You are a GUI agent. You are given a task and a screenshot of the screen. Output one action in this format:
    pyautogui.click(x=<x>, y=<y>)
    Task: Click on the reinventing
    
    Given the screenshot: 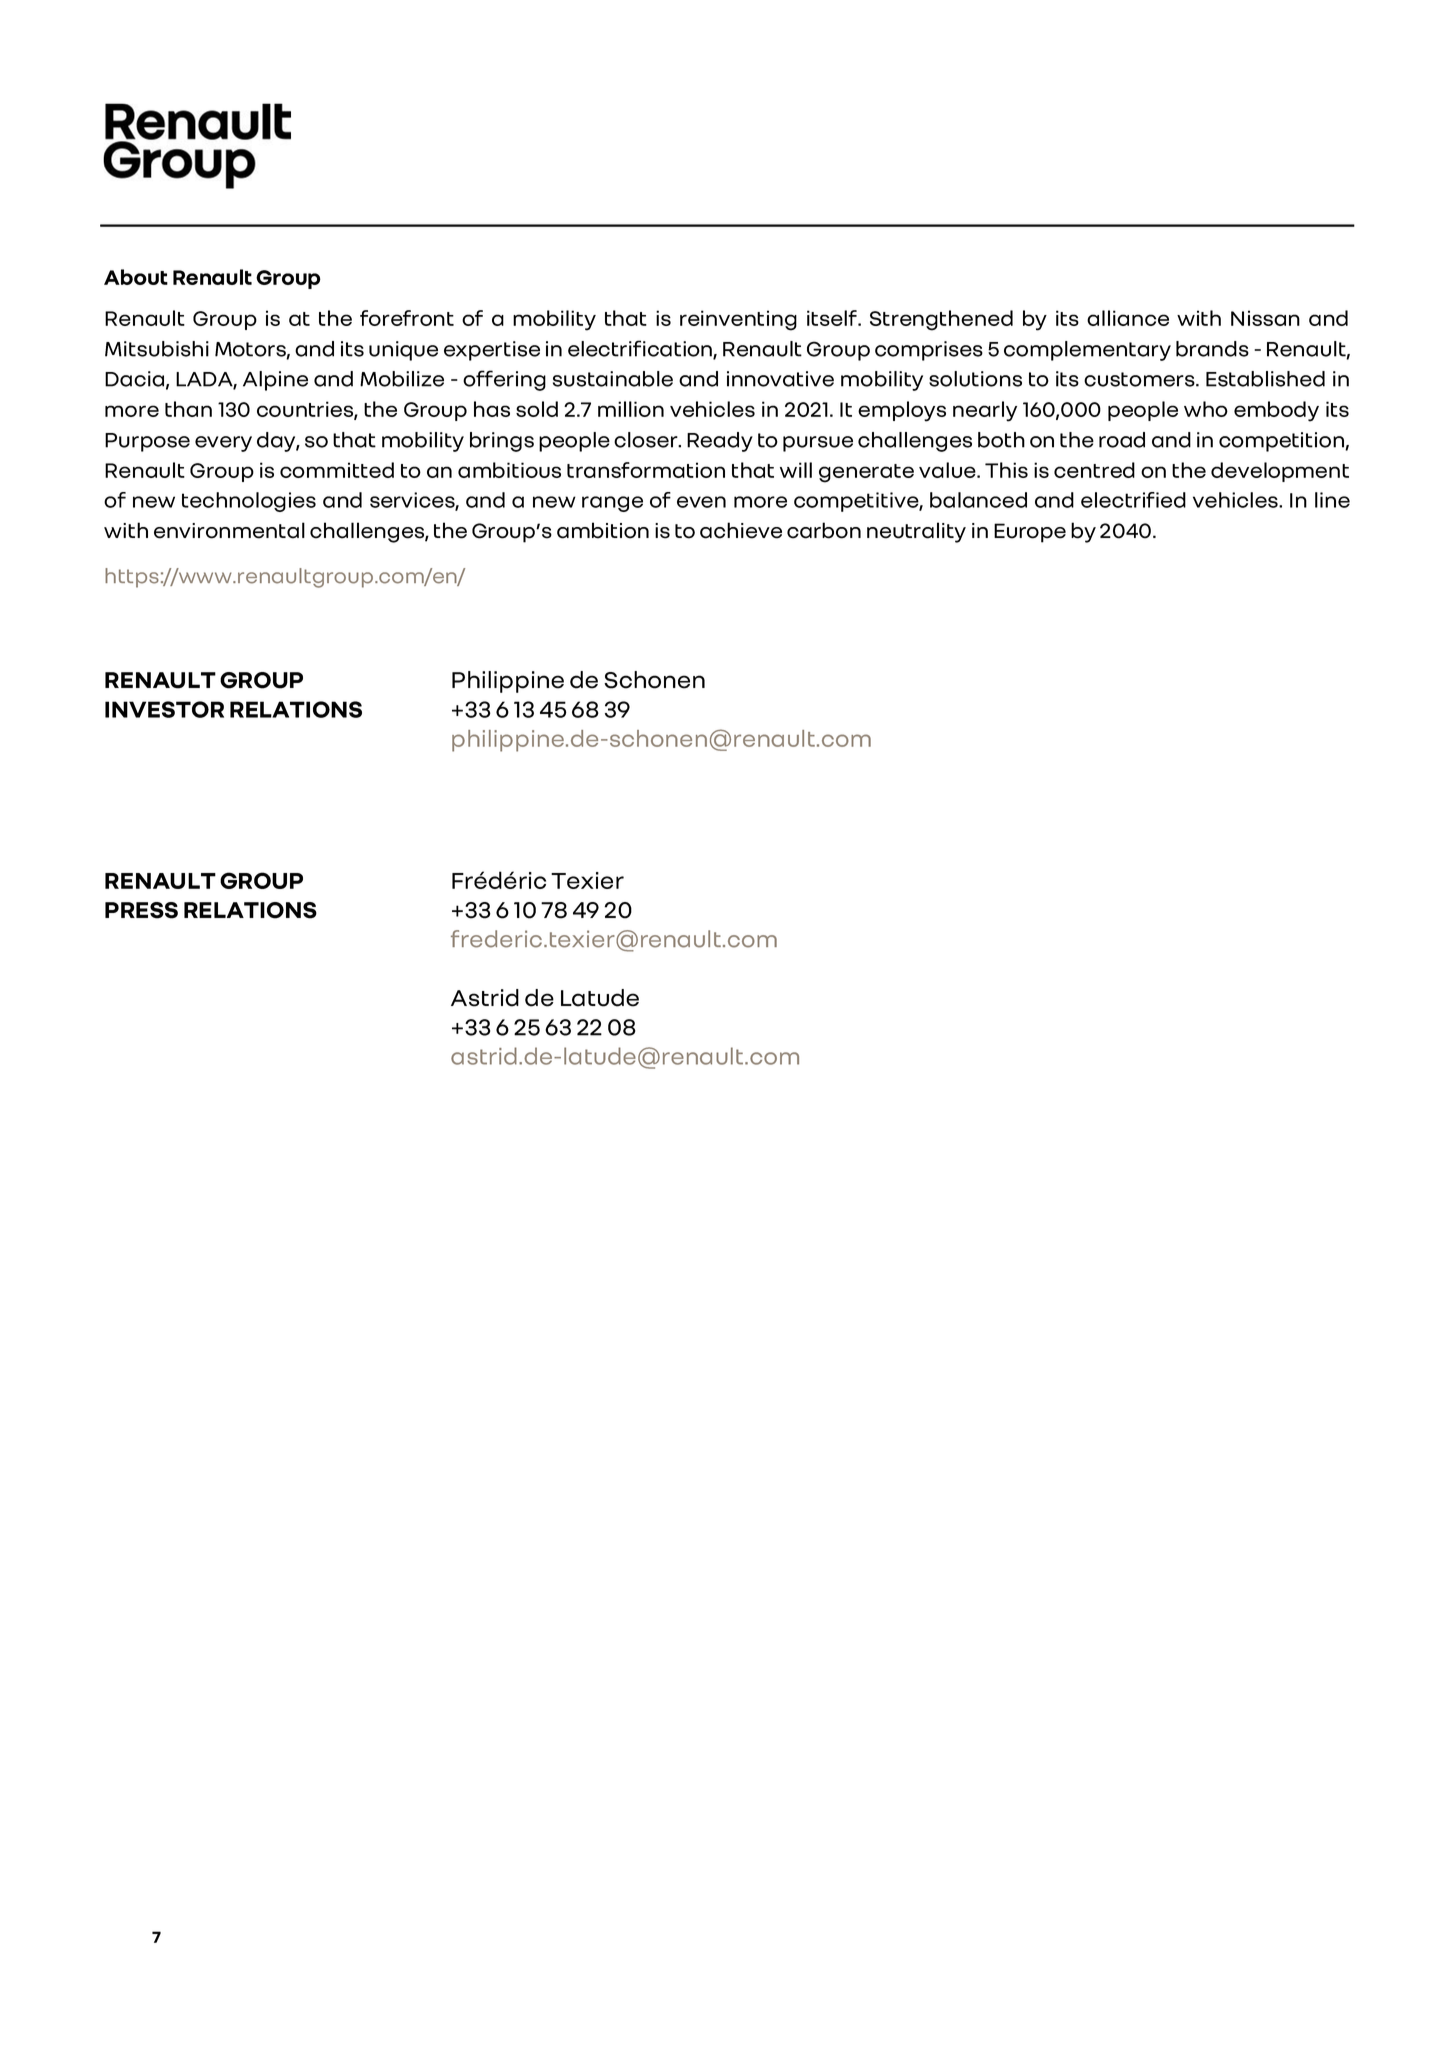 What is the action you would take?
    pyautogui.click(x=738, y=320)
